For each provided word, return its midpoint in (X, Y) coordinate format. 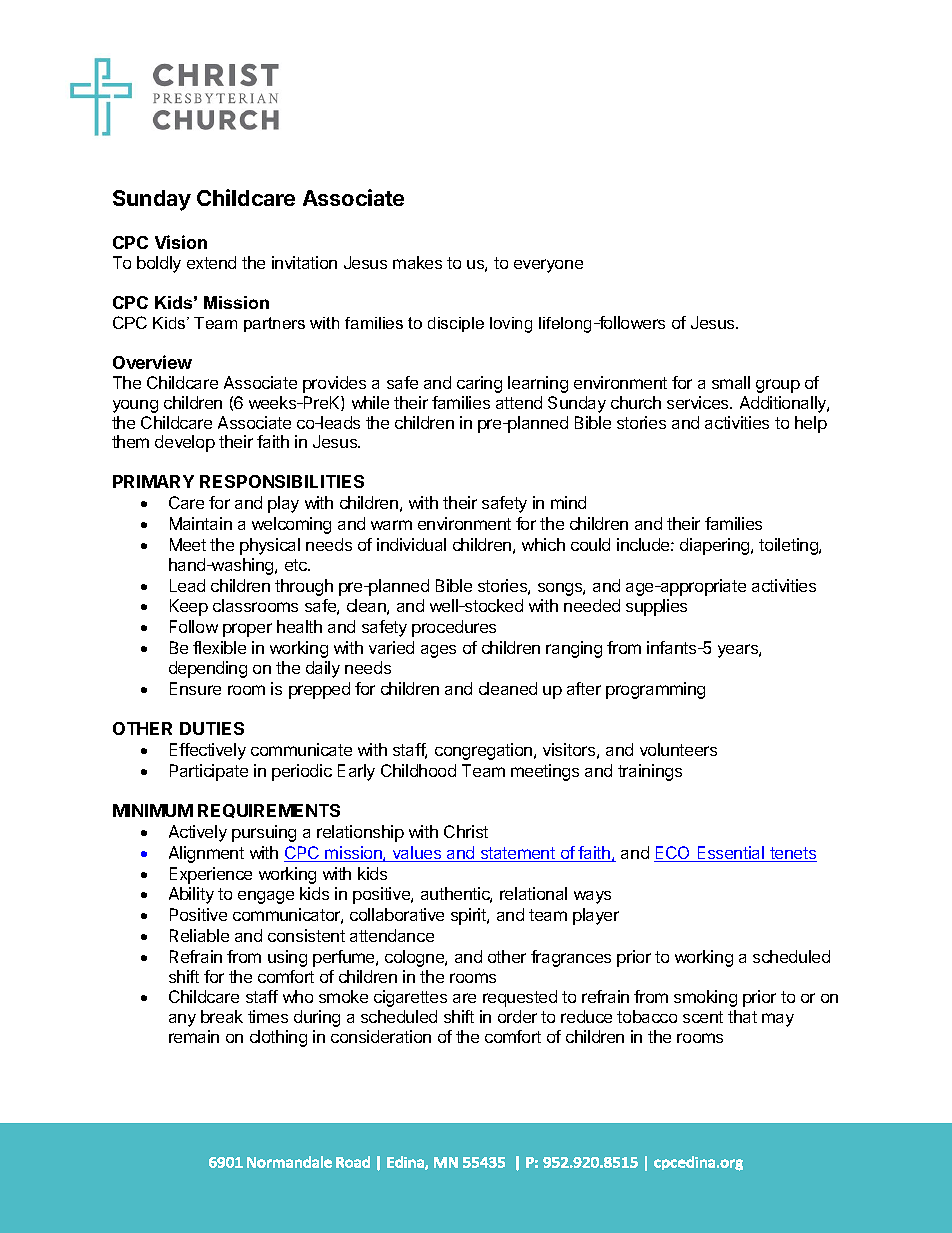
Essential (731, 854)
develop (185, 443)
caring (479, 384)
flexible (219, 647)
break (222, 1016)
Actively (198, 833)
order (517, 1016)
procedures (454, 628)
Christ (466, 831)
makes (417, 262)
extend (211, 262)
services (699, 402)
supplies (656, 607)
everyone (548, 266)
